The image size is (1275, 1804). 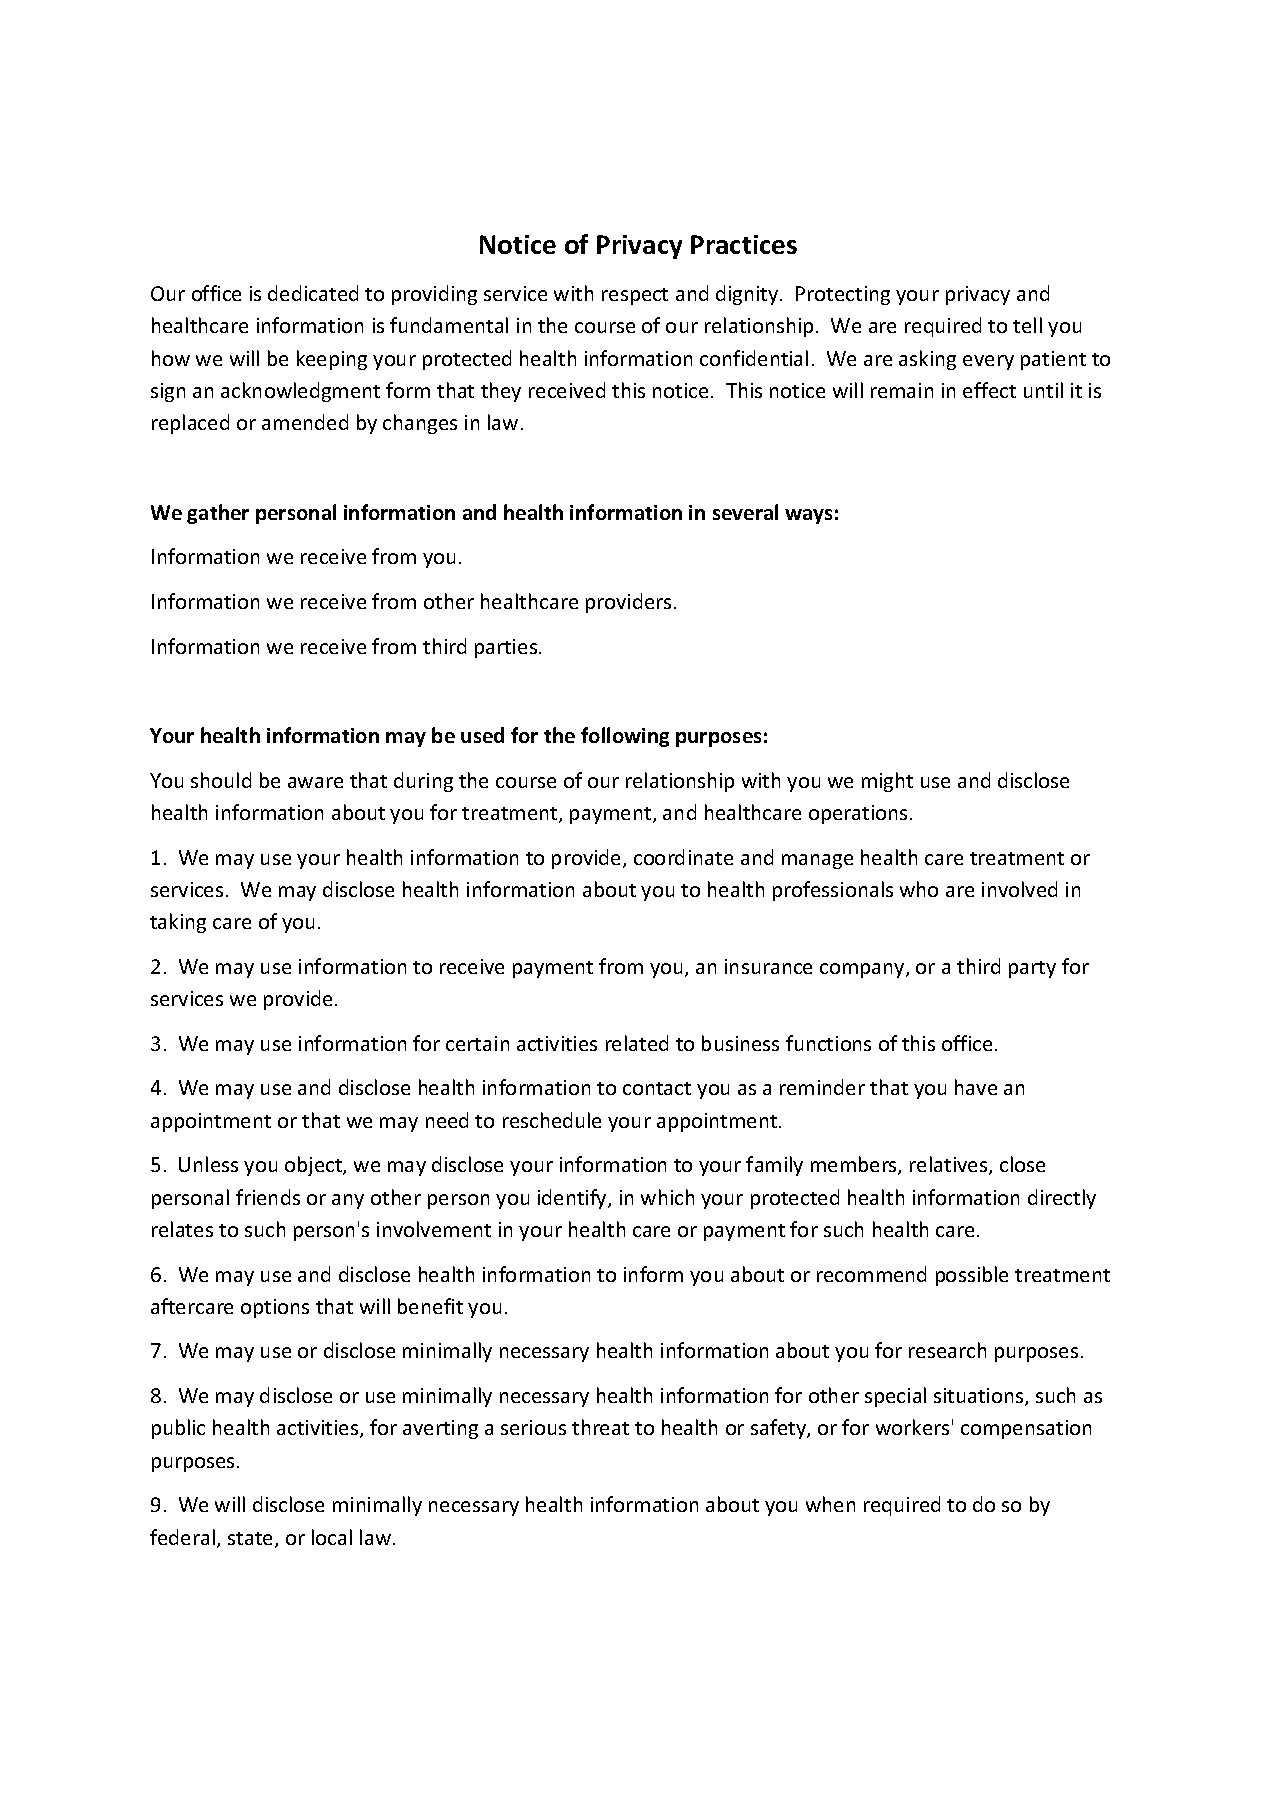 What do you see at coordinates (600, 1427) in the screenshot?
I see `threat` at bounding box center [600, 1427].
